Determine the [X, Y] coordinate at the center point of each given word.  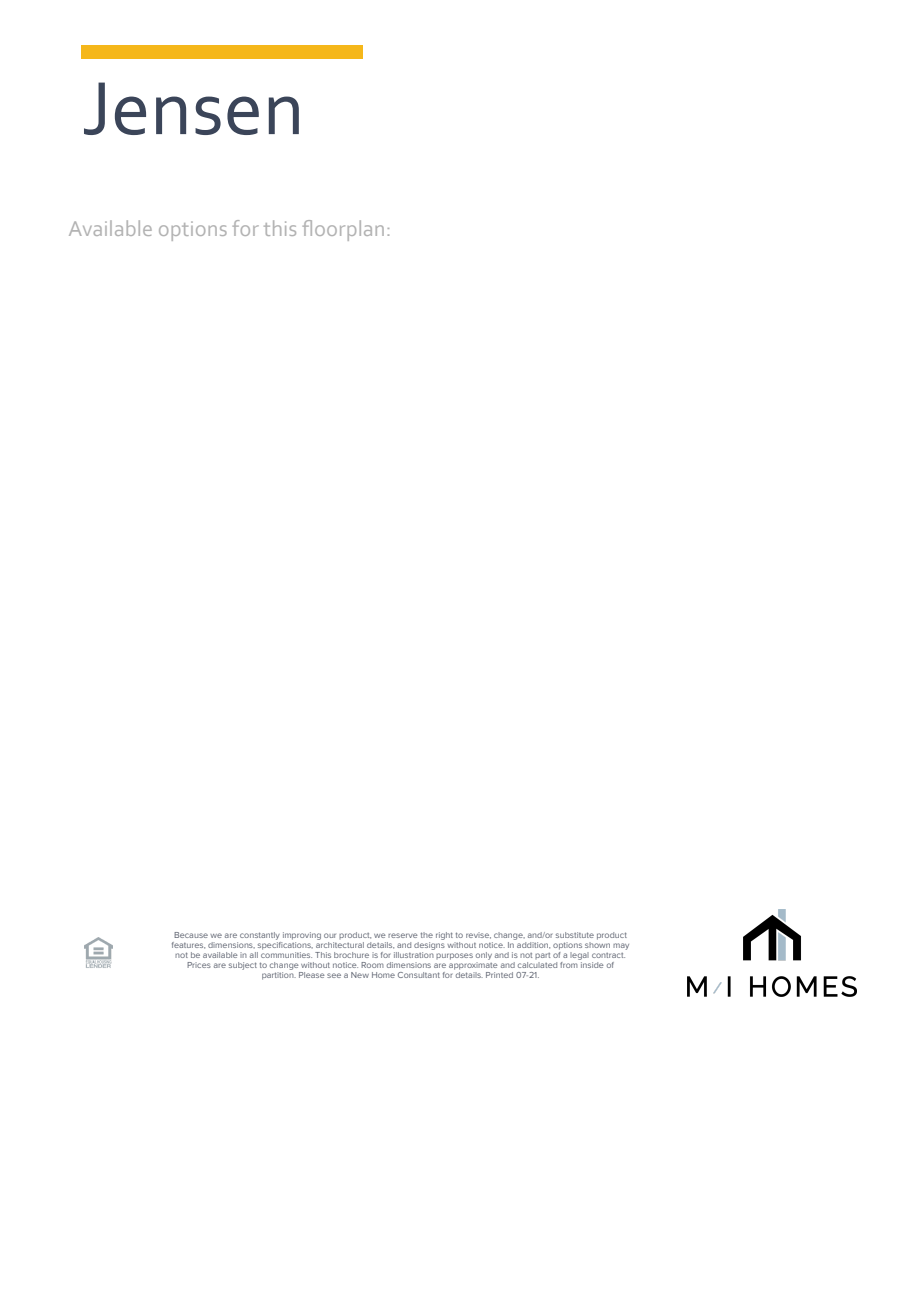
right [444, 936]
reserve [403, 935]
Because [191, 935]
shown [597, 943]
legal [579, 956]
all [254, 955]
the [427, 935]
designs [429, 944]
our [330, 935]
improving [302, 936]
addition [532, 944]
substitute [575, 935]
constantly [260, 936]
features [188, 945]
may [621, 946]
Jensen [191, 108]
